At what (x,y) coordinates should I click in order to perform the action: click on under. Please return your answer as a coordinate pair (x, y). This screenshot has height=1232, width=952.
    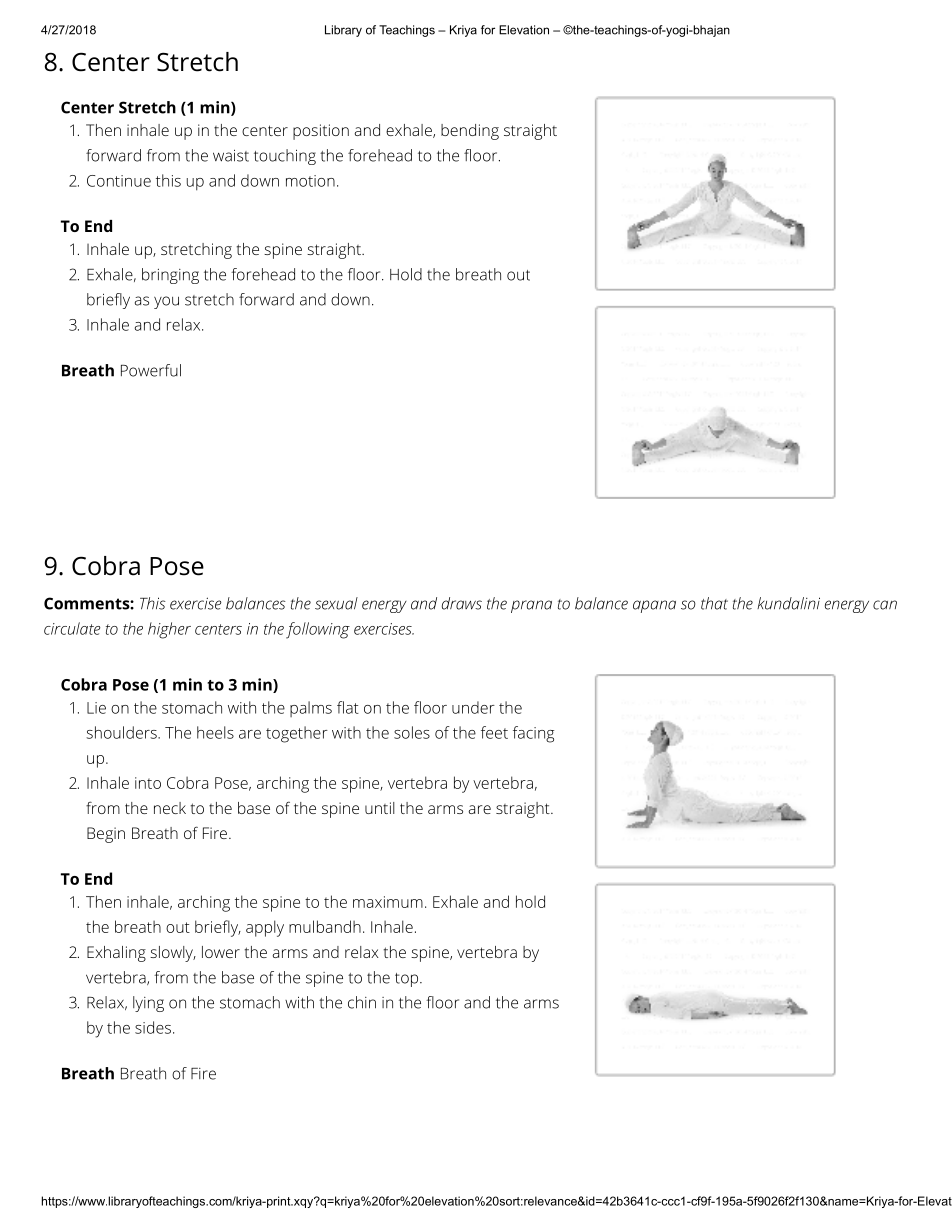
    Looking at the image, I should click on (473, 707).
